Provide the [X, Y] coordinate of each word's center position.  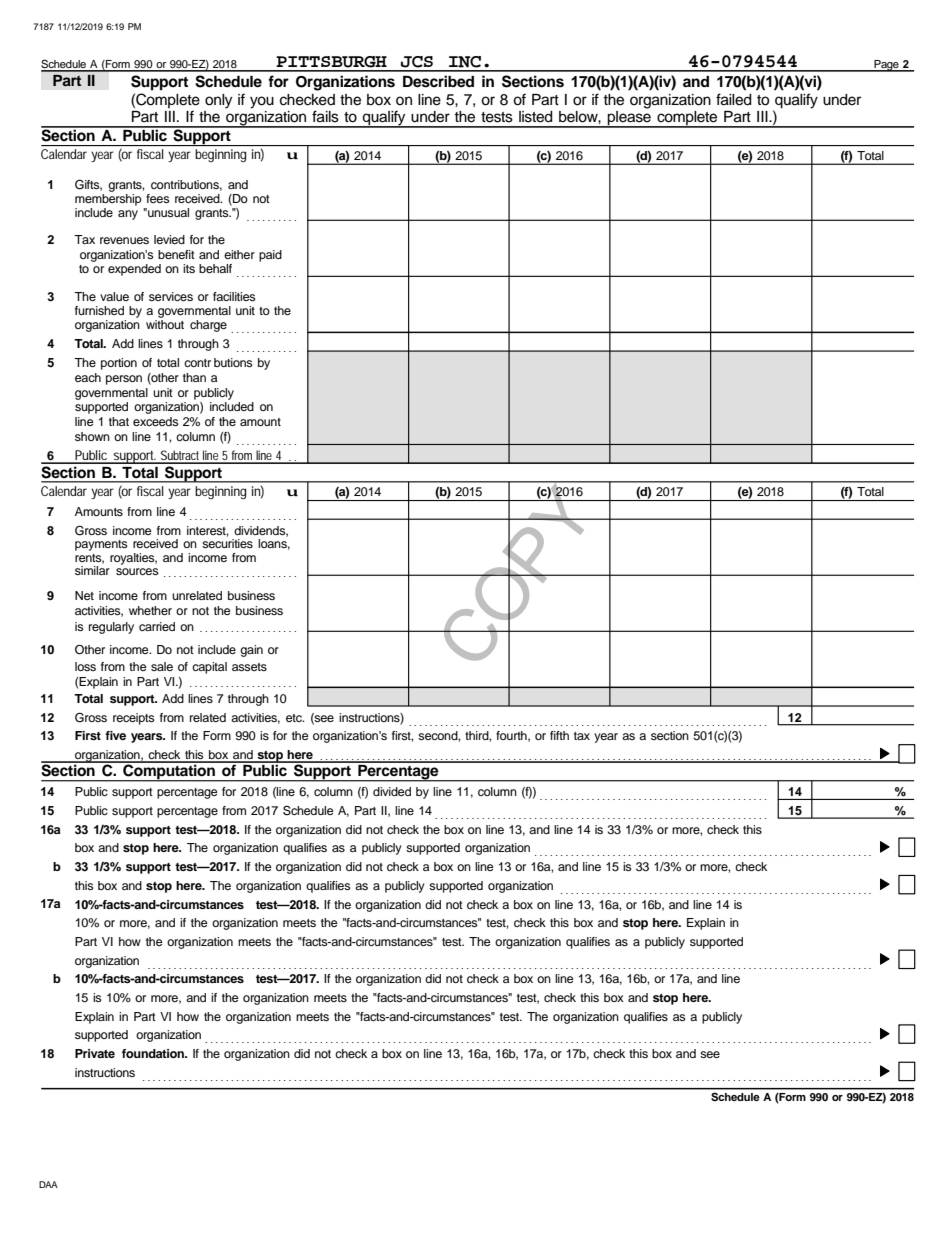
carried [157, 626]
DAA [48, 1184]
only [218, 101]
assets [249, 667]
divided [392, 791]
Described [438, 81]
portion [119, 364]
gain [251, 651]
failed [733, 99]
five [115, 735]
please [629, 119]
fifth [559, 735]
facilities [234, 296]
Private [95, 1053]
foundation [154, 1053]
